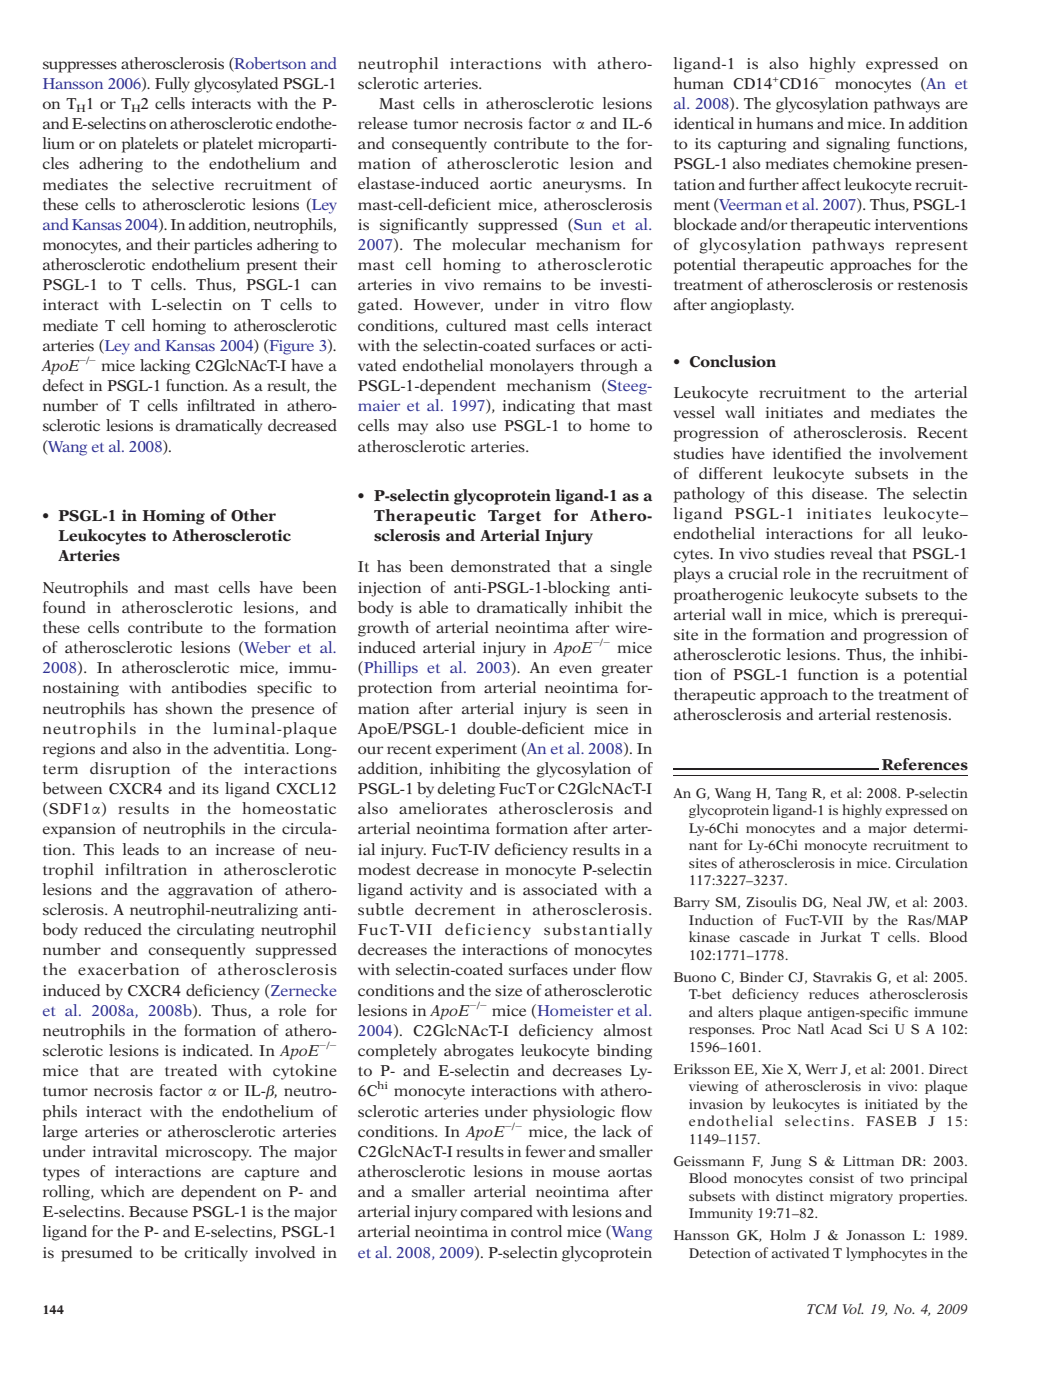 The height and width of the screenshot is (1393, 1045). Describe the element at coordinates (253, 515) in the screenshot. I see `Other` at that location.
